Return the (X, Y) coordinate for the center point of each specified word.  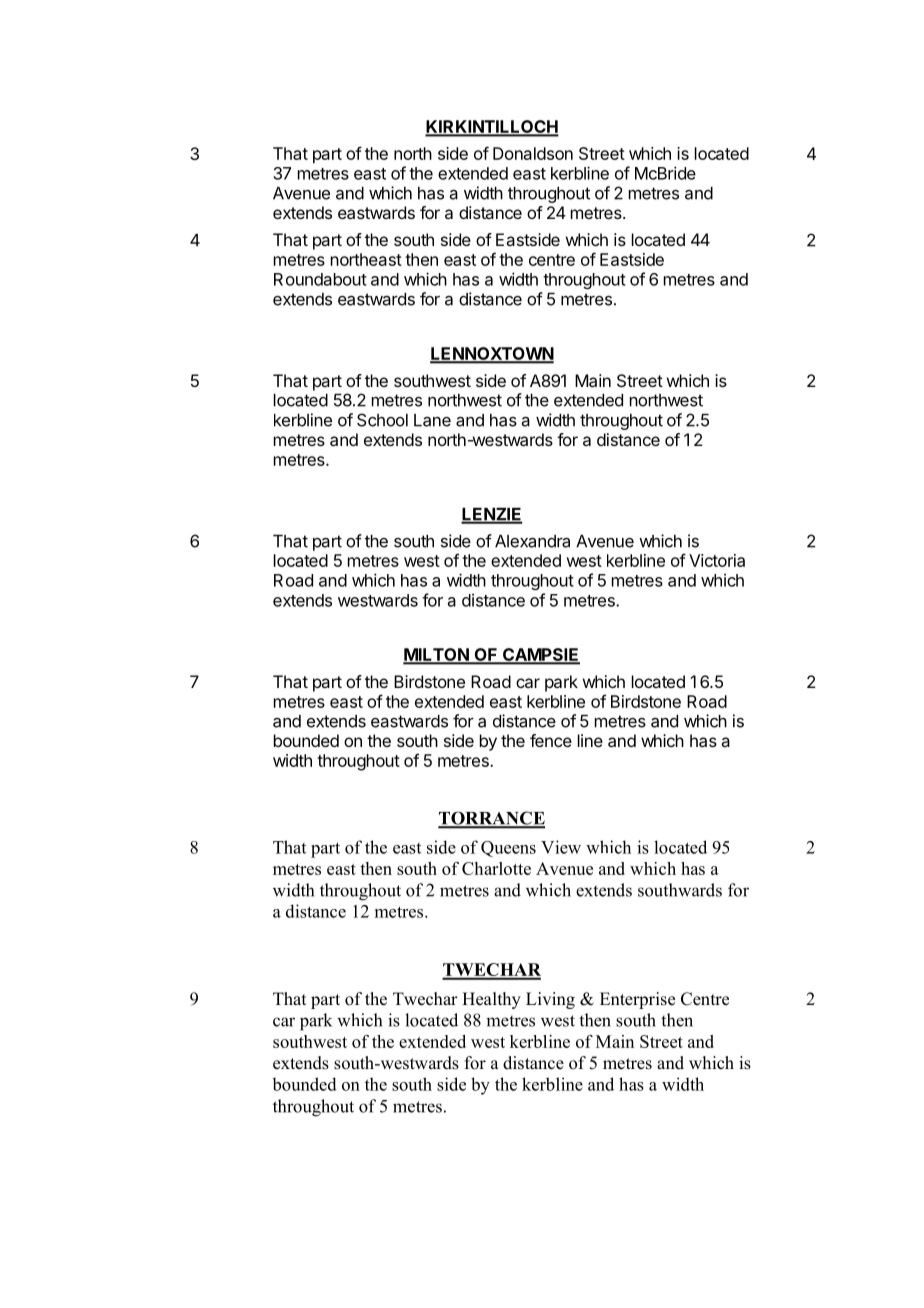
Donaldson (533, 153)
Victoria (717, 560)
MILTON (437, 656)
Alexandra (532, 541)
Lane (432, 420)
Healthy (491, 1000)
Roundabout (320, 279)
